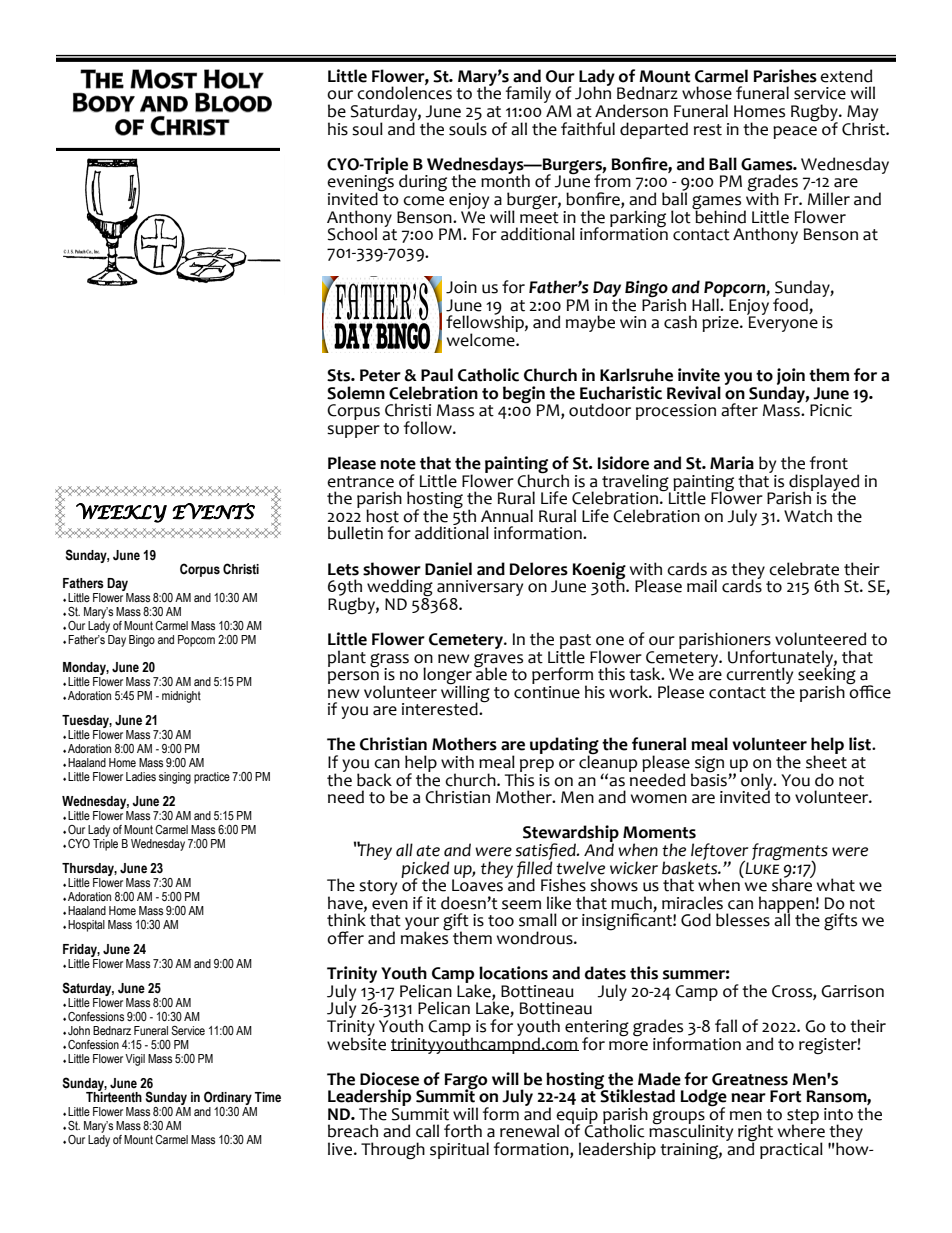 The width and height of the screenshot is (952, 1233). Describe the element at coordinates (782, 323) in the screenshot. I see `Everyone` at that location.
